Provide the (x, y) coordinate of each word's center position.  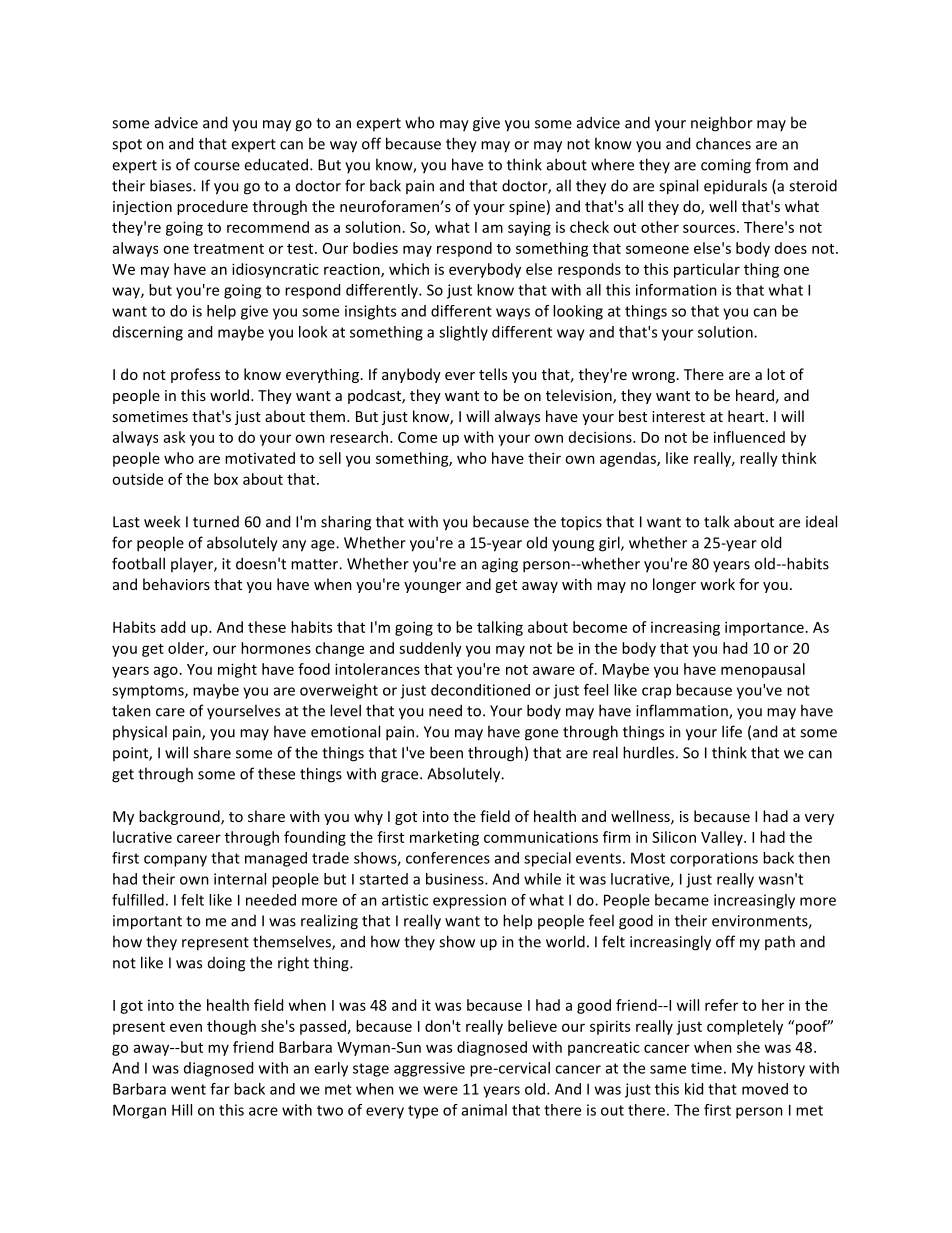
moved (765, 1089)
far (220, 1089)
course (217, 166)
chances (723, 143)
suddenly (430, 649)
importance (764, 628)
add (173, 627)
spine (527, 208)
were (440, 1090)
